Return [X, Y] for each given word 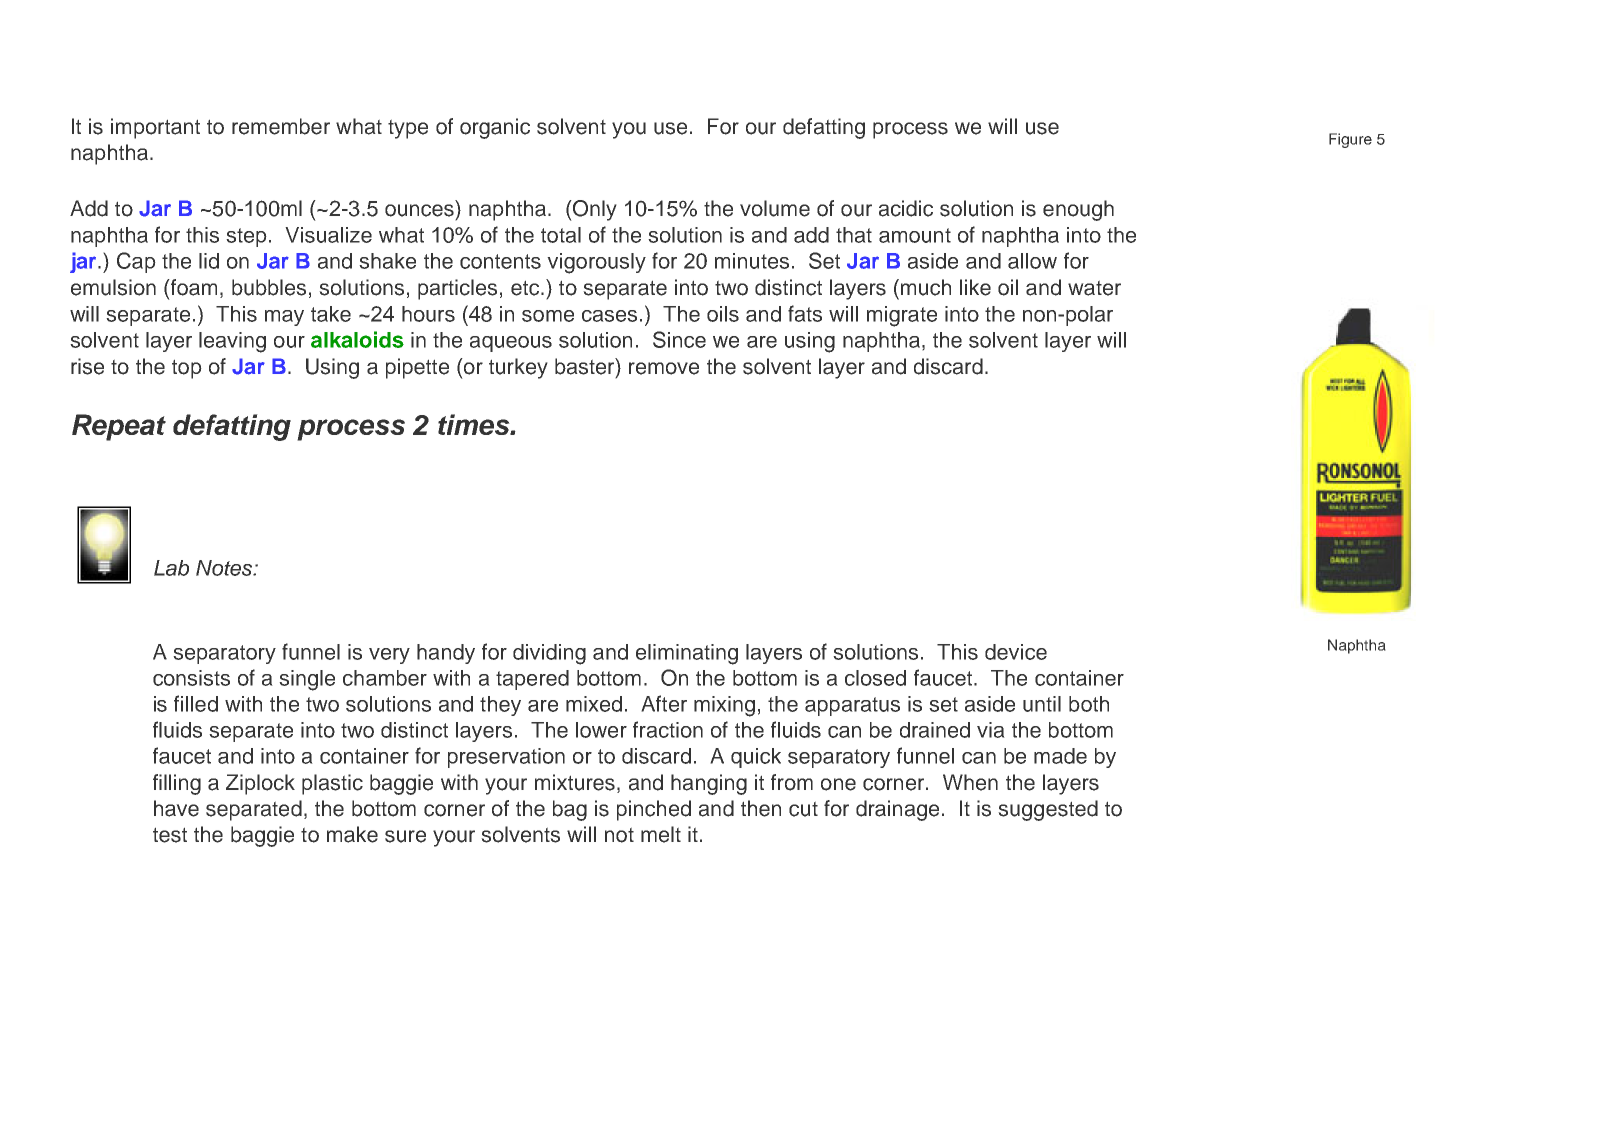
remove [664, 368]
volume [775, 208]
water [1094, 288]
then [761, 808]
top [187, 369]
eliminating [687, 654]
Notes [225, 568]
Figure [1350, 140]
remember [281, 126]
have [176, 808]
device [1016, 652]
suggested [1048, 810]
